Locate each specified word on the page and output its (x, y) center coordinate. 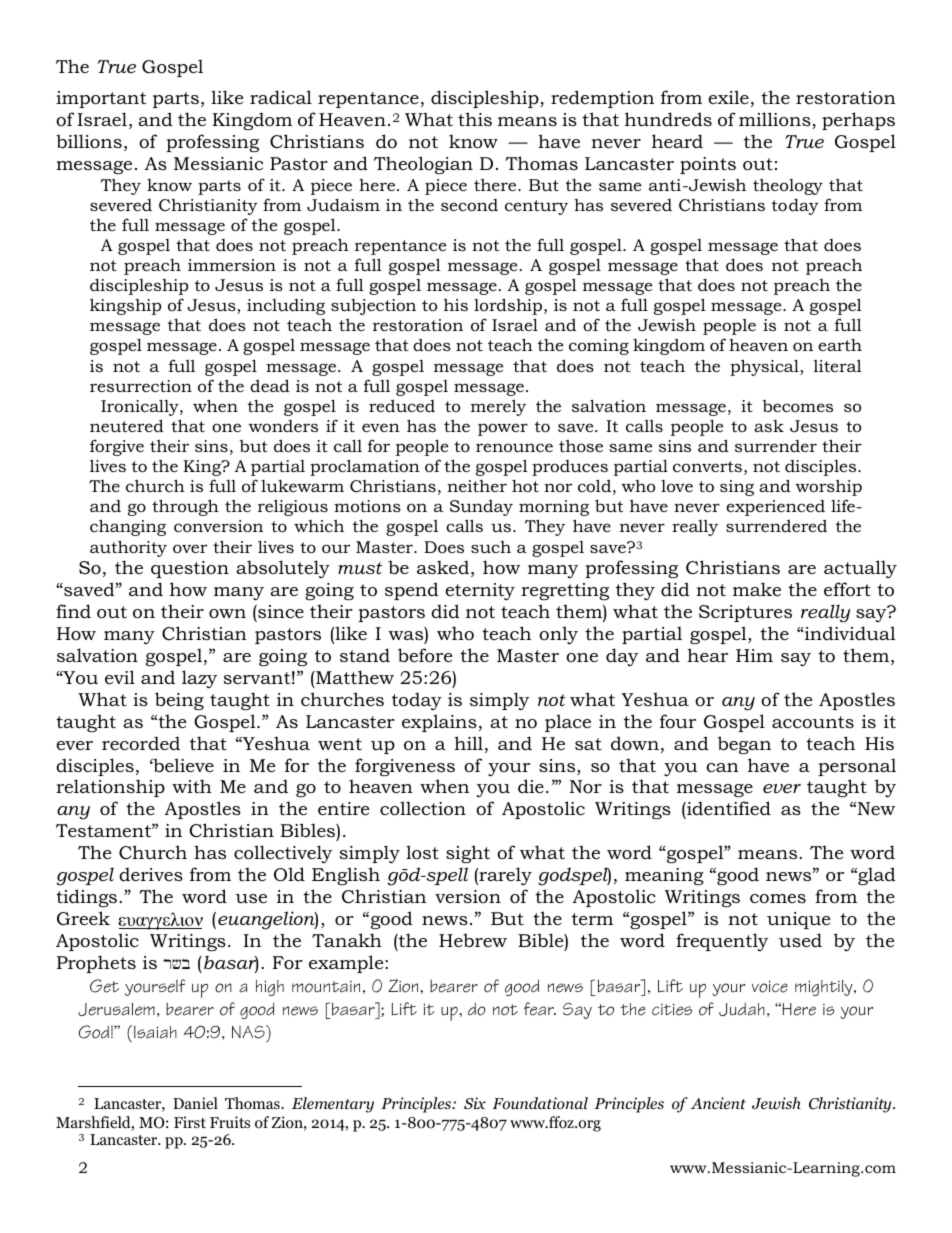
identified (728, 810)
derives (151, 874)
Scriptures (745, 613)
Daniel (195, 1103)
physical (765, 367)
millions (776, 120)
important (101, 99)
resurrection (141, 386)
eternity (480, 591)
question (190, 569)
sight (468, 854)
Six (475, 1103)
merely (498, 407)
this (475, 119)
